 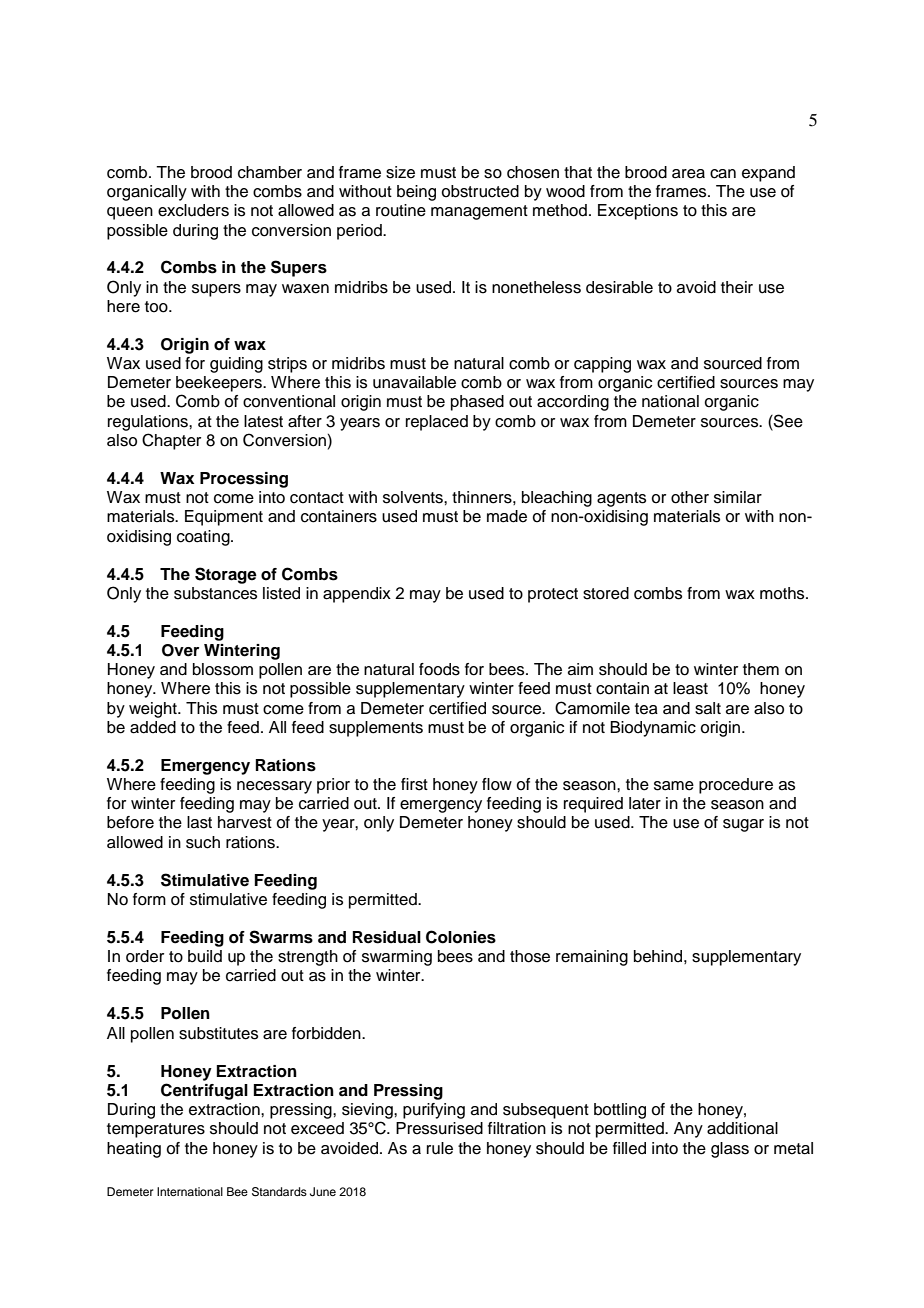 What do you see at coordinates (180, 650) in the page?
I see `Over` at bounding box center [180, 650].
